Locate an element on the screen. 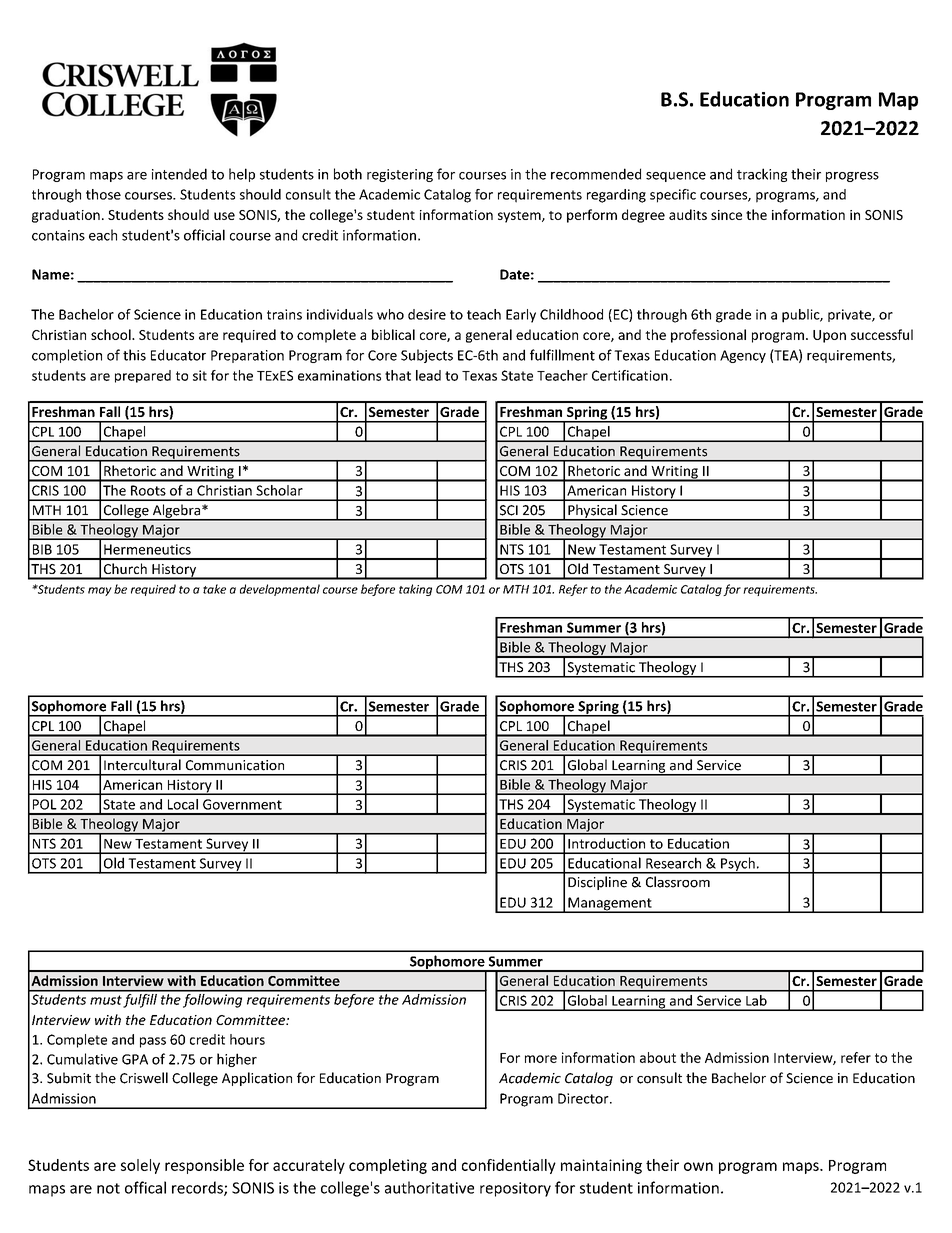 This screenshot has height=1233, width=952. registering is located at coordinates (400, 175).
